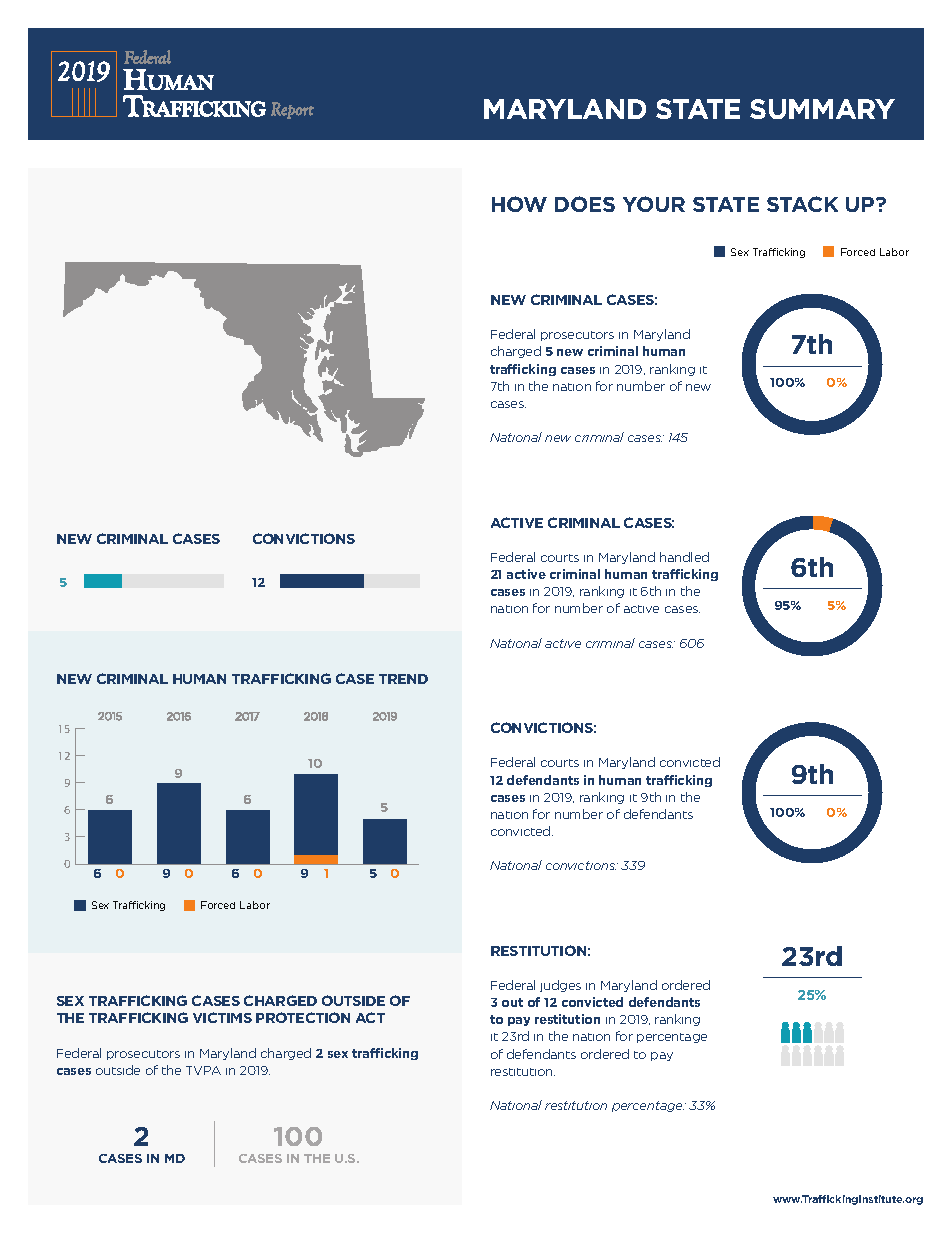 The height and width of the document is (1233, 952). What do you see at coordinates (684, 557) in the document?
I see `handled` at bounding box center [684, 557].
